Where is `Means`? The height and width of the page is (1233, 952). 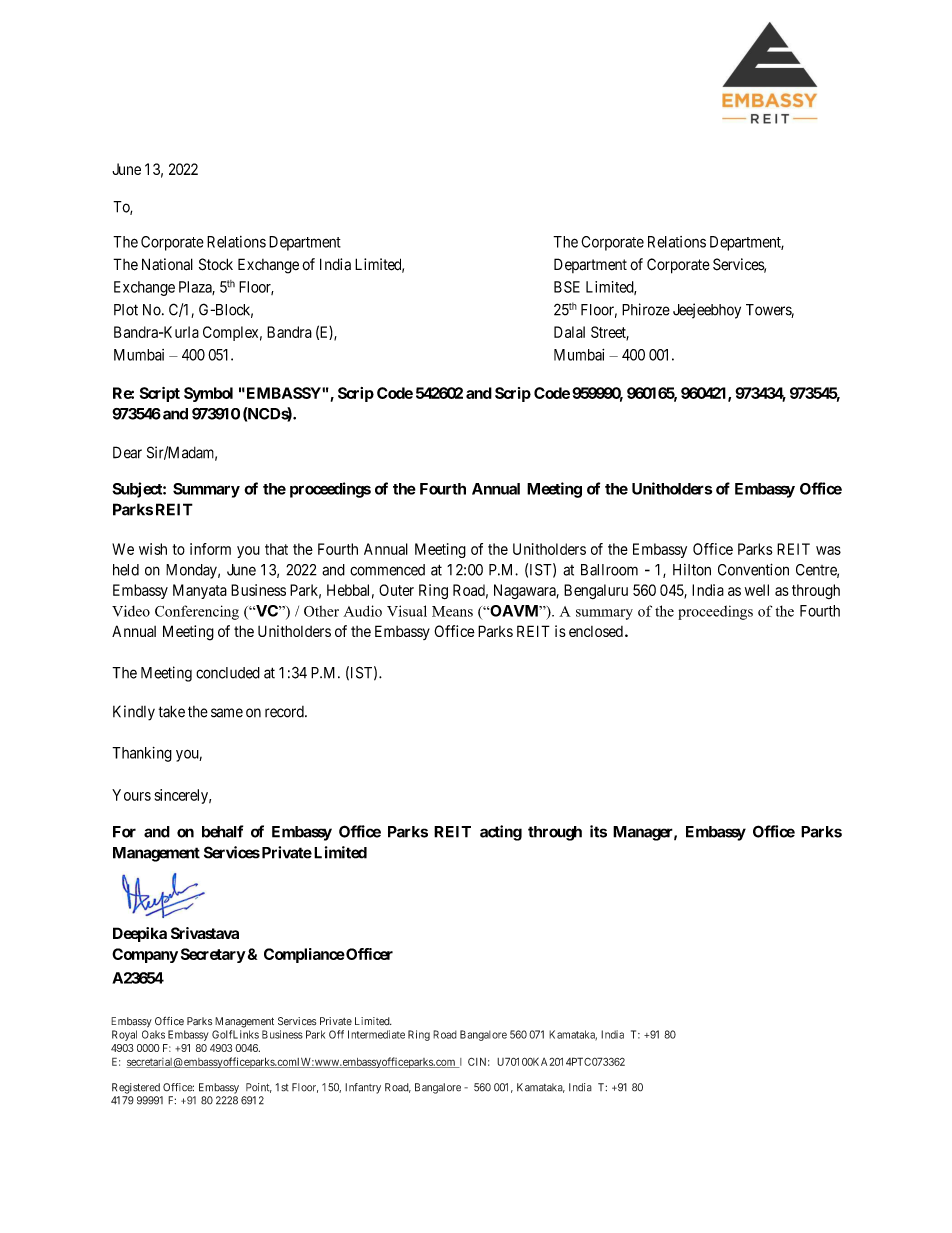 Means is located at coordinates (452, 611).
